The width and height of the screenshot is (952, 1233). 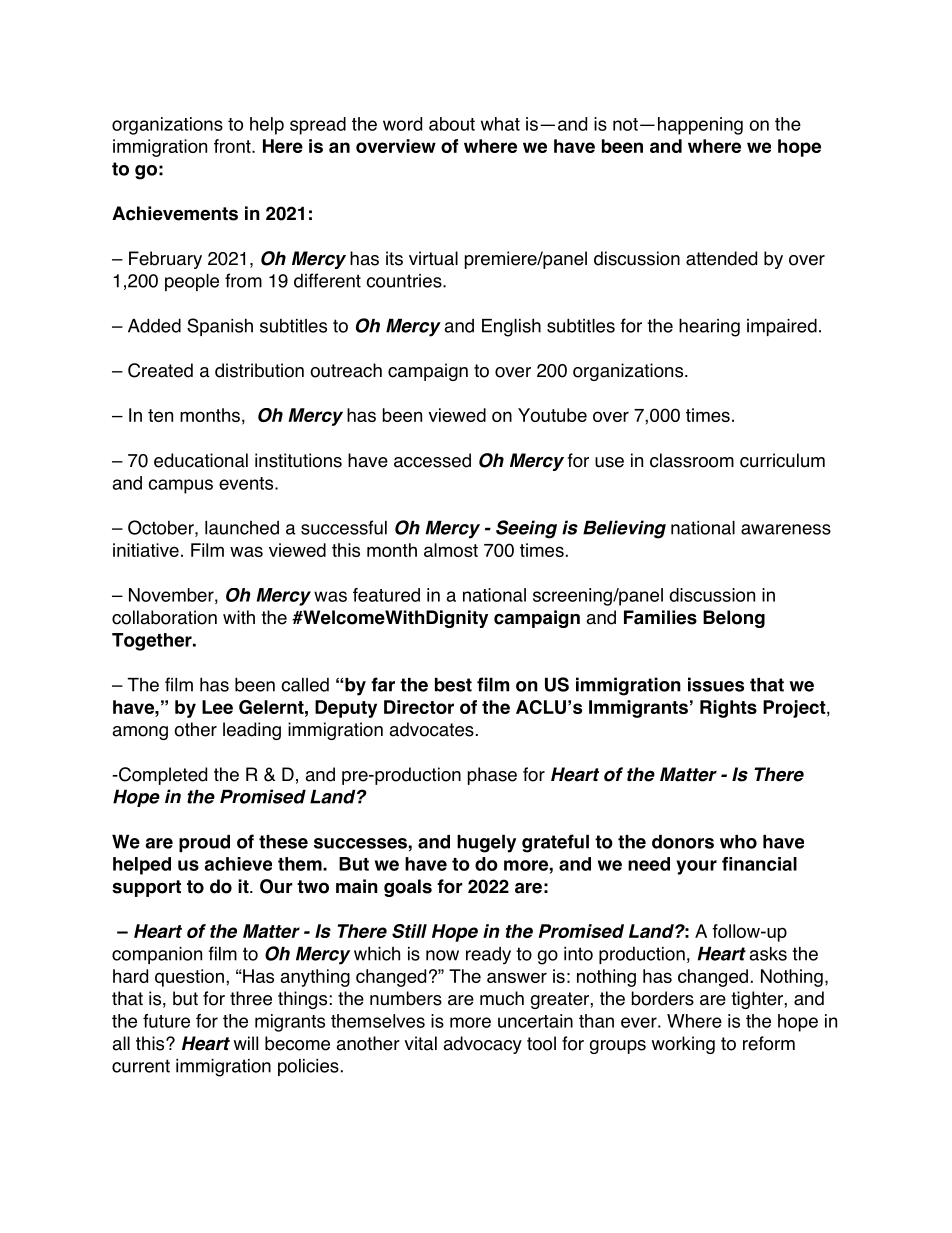 What do you see at coordinates (246, 1043) in the screenshot?
I see `will` at bounding box center [246, 1043].
